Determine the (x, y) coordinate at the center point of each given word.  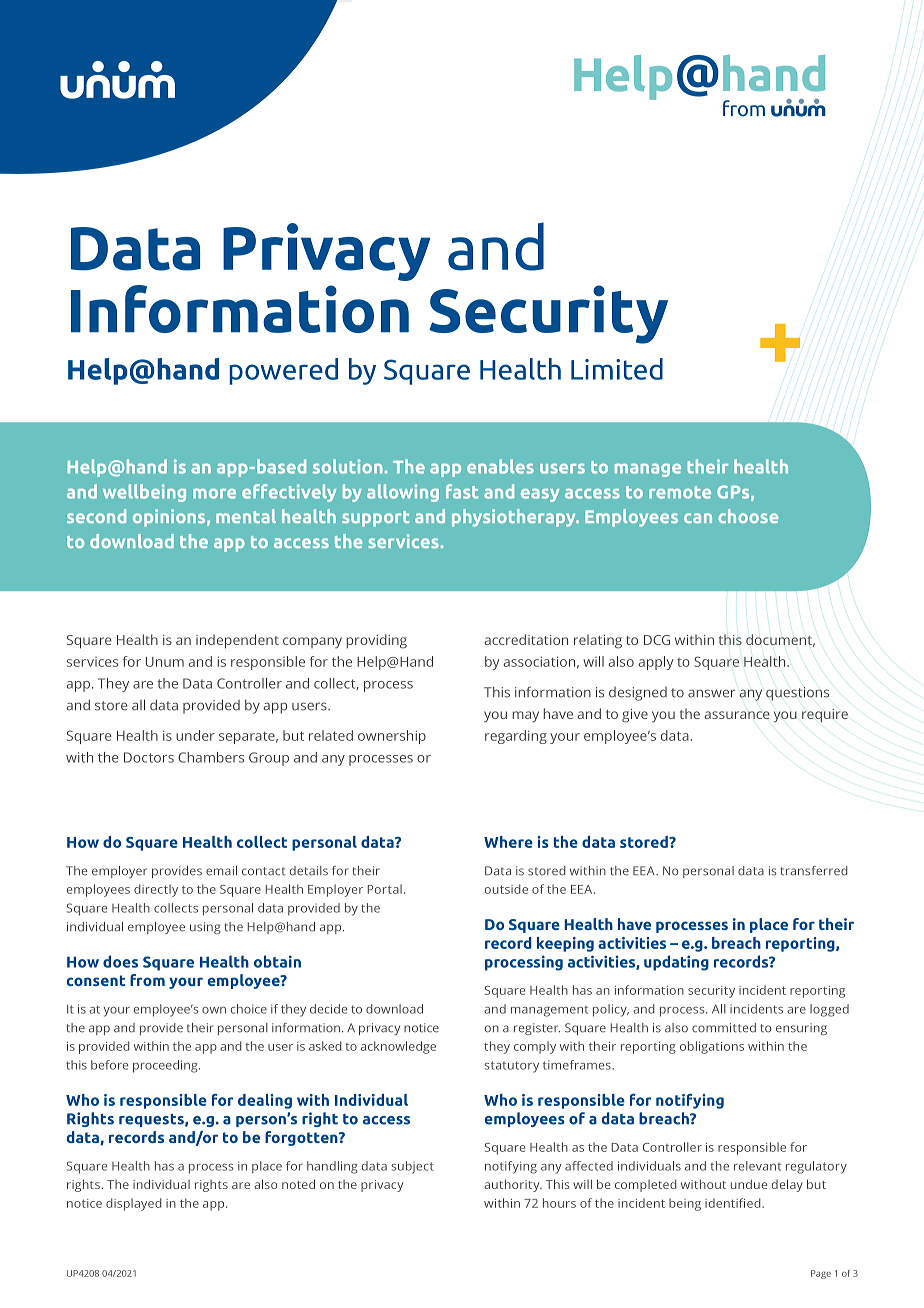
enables (500, 466)
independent (237, 641)
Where (508, 842)
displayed (134, 1204)
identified (734, 1203)
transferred (814, 871)
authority (513, 1185)
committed (724, 1028)
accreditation (526, 639)
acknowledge (398, 1047)
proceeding (166, 1066)
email (221, 871)
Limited (617, 369)
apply (655, 663)
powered (283, 371)
